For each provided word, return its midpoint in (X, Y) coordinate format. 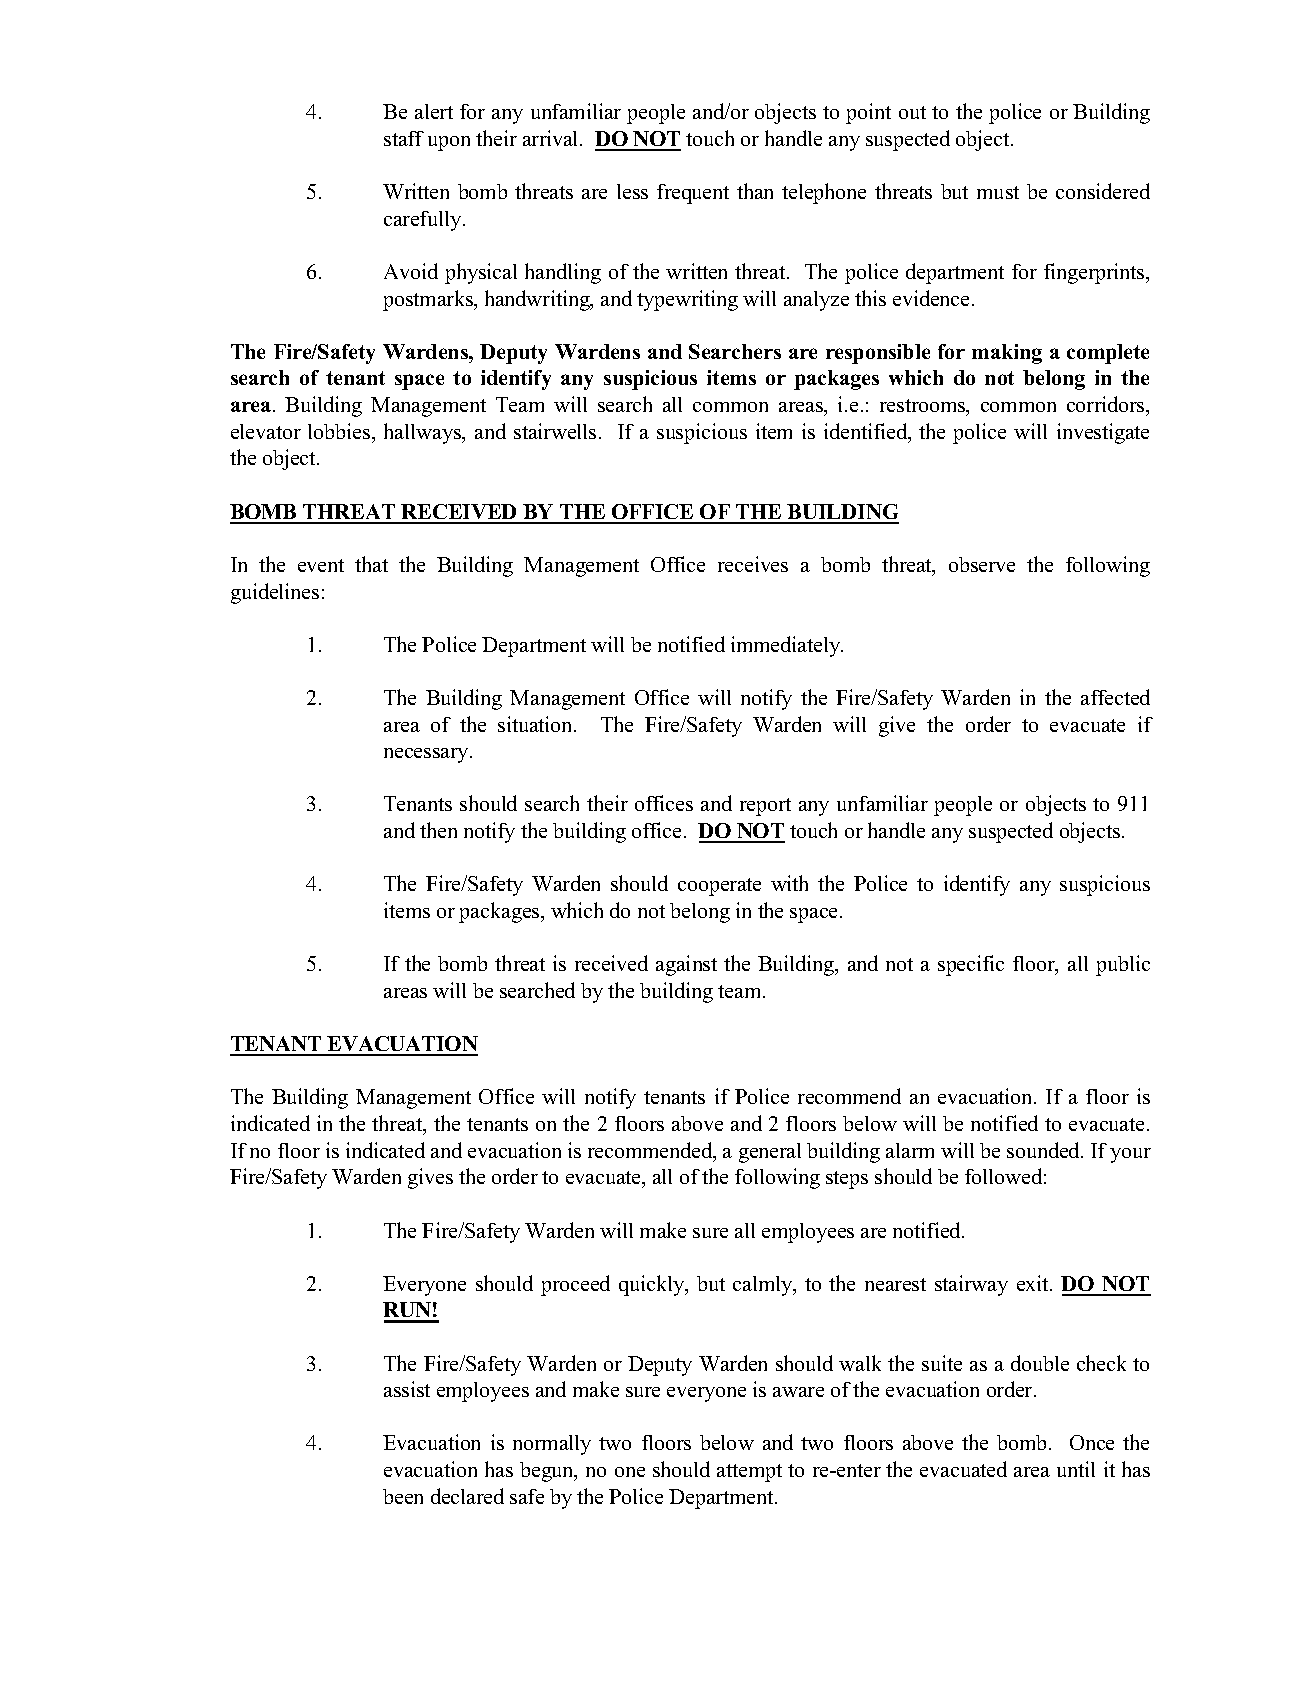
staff (404, 138)
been (403, 1496)
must (998, 192)
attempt (749, 1473)
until (1076, 1469)
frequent (693, 194)
